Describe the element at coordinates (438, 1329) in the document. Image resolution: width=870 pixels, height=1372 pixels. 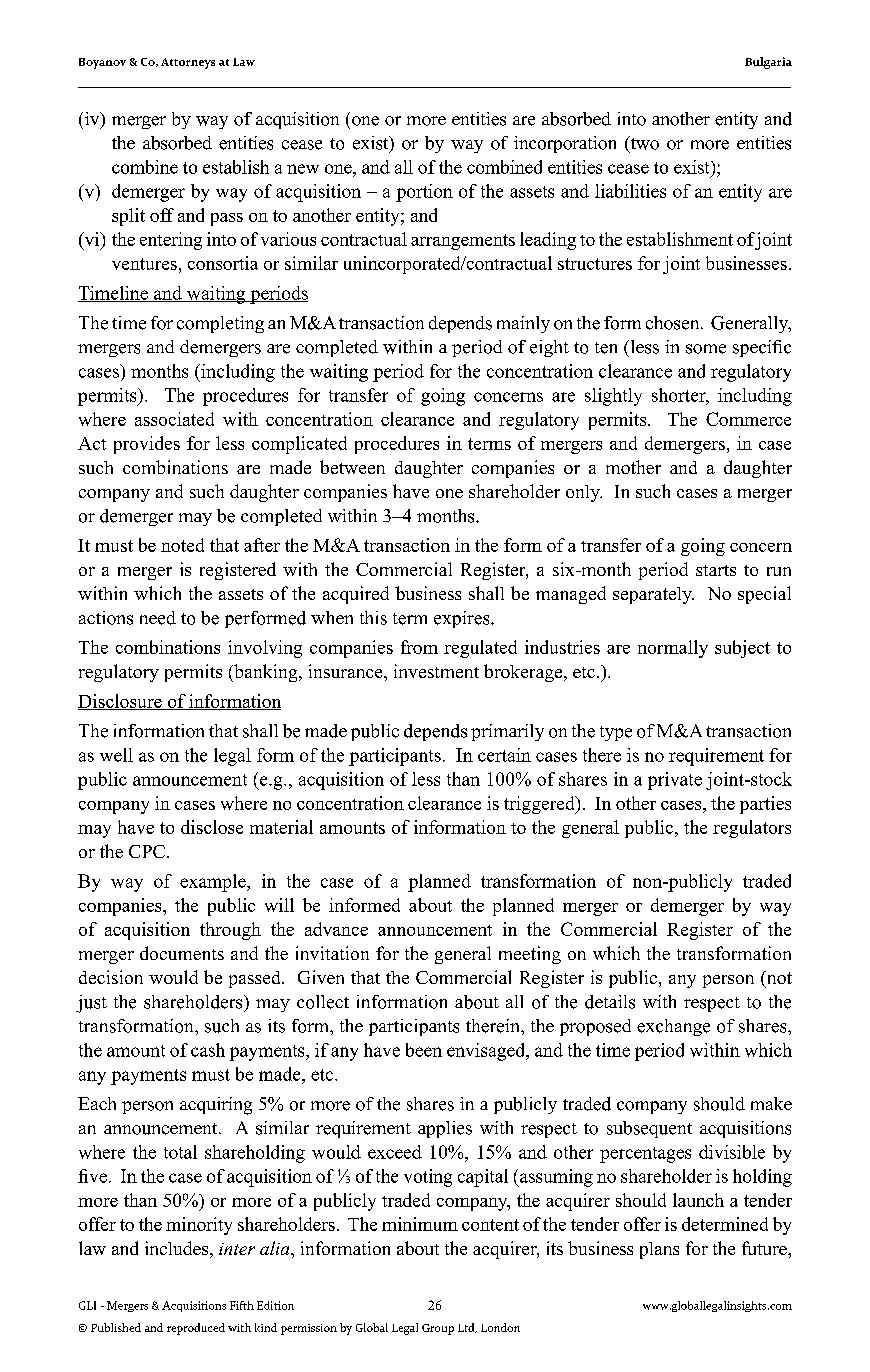
I see `Group` at that location.
